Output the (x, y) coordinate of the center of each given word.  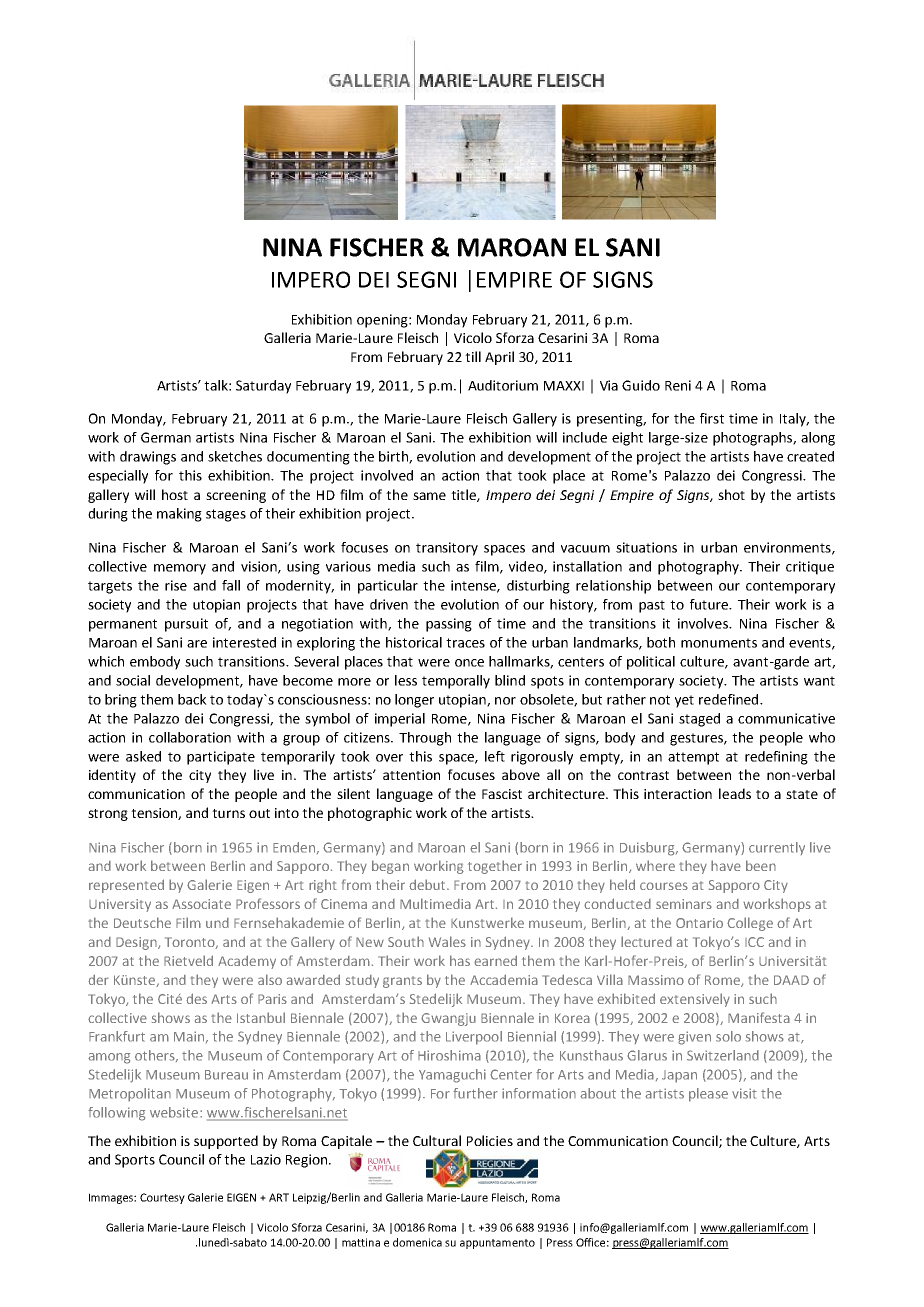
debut (428, 884)
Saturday (263, 387)
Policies (490, 1140)
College (750, 924)
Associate (201, 904)
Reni (678, 385)
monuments (719, 643)
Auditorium (503, 385)
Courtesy (162, 1198)
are (197, 644)
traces (465, 643)
